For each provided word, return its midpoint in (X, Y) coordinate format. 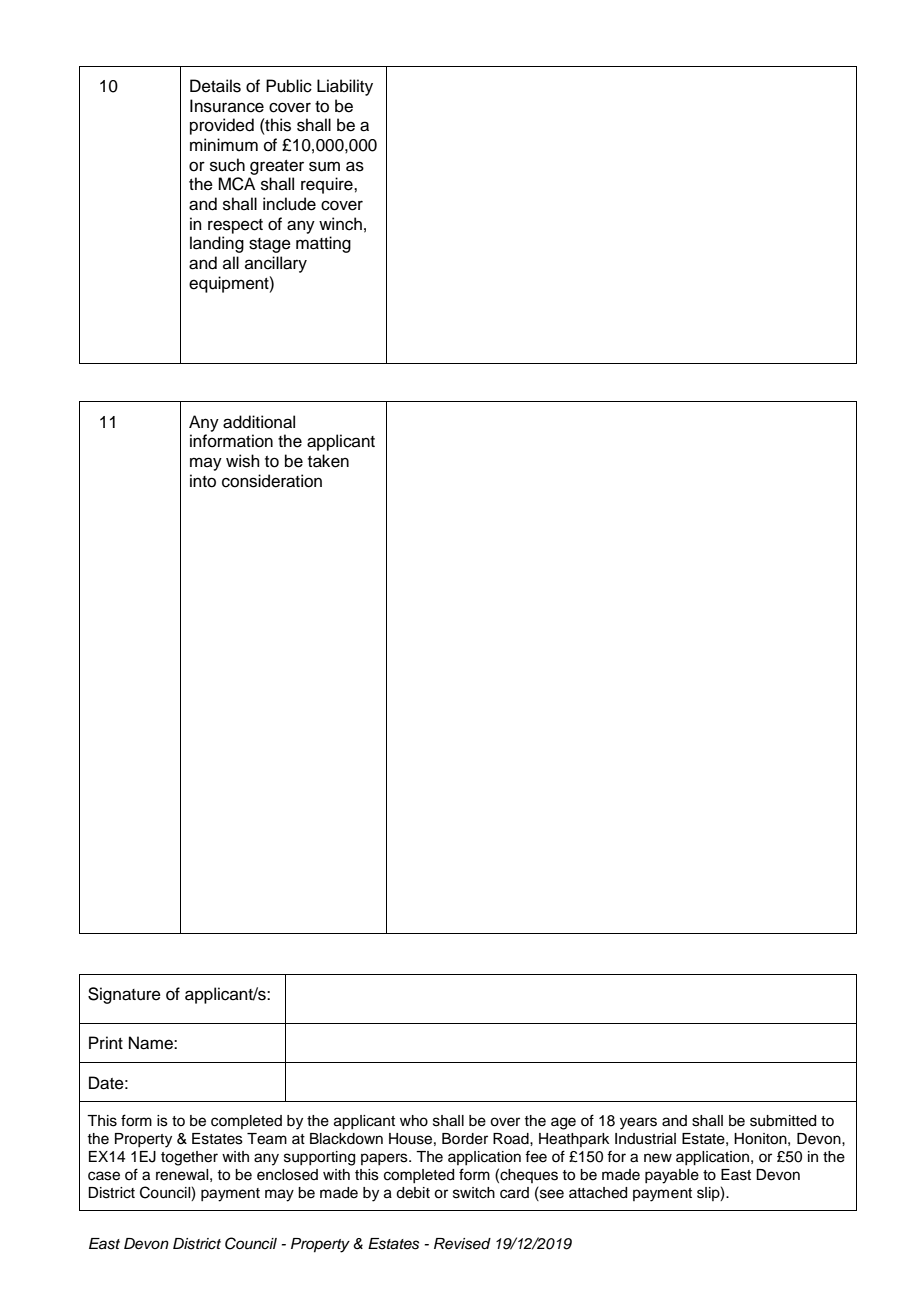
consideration (272, 481)
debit (413, 1193)
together (189, 1158)
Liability (345, 87)
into (203, 481)
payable (672, 1176)
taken (328, 461)
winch (340, 224)
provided (222, 126)
